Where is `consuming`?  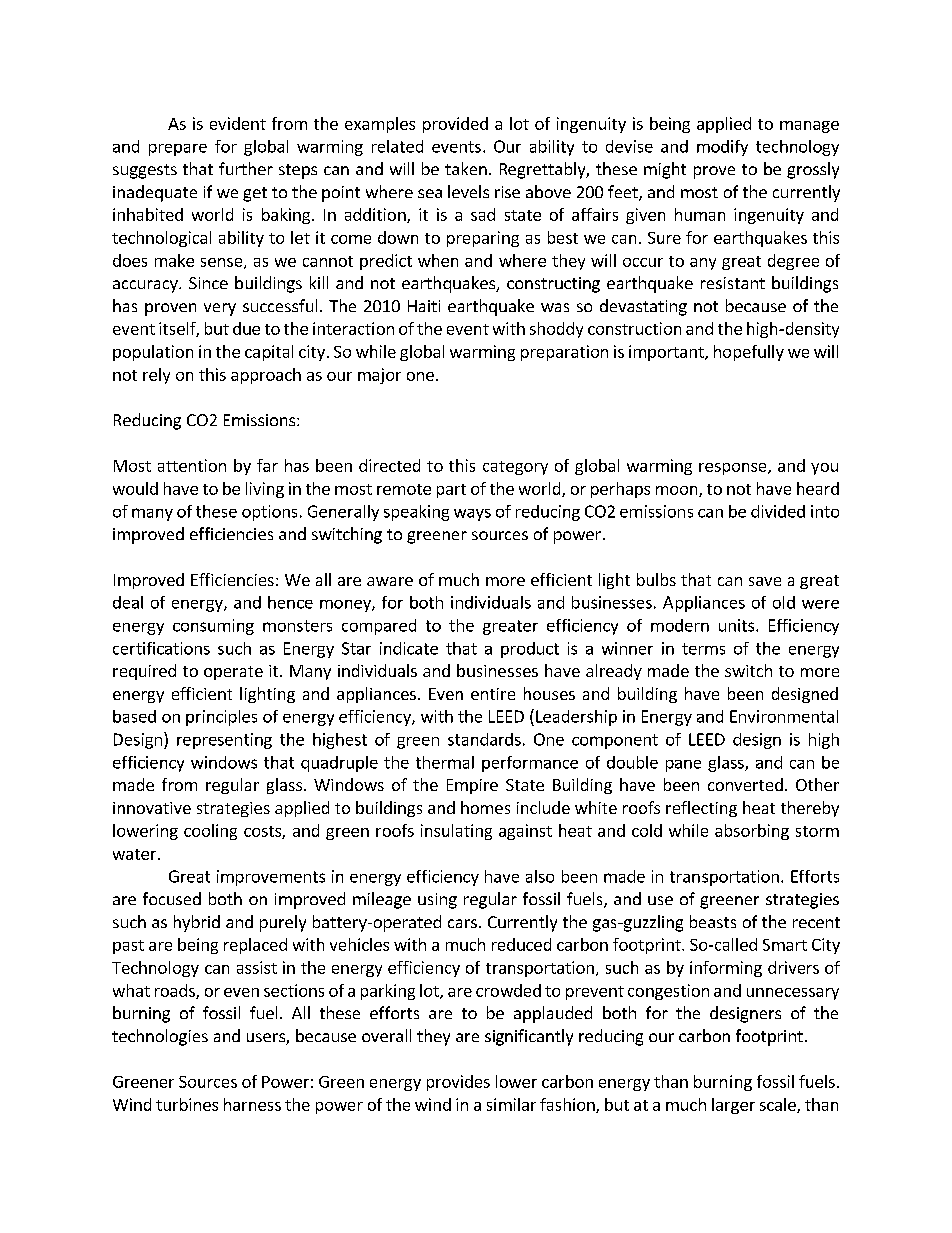 consuming is located at coordinates (213, 627).
